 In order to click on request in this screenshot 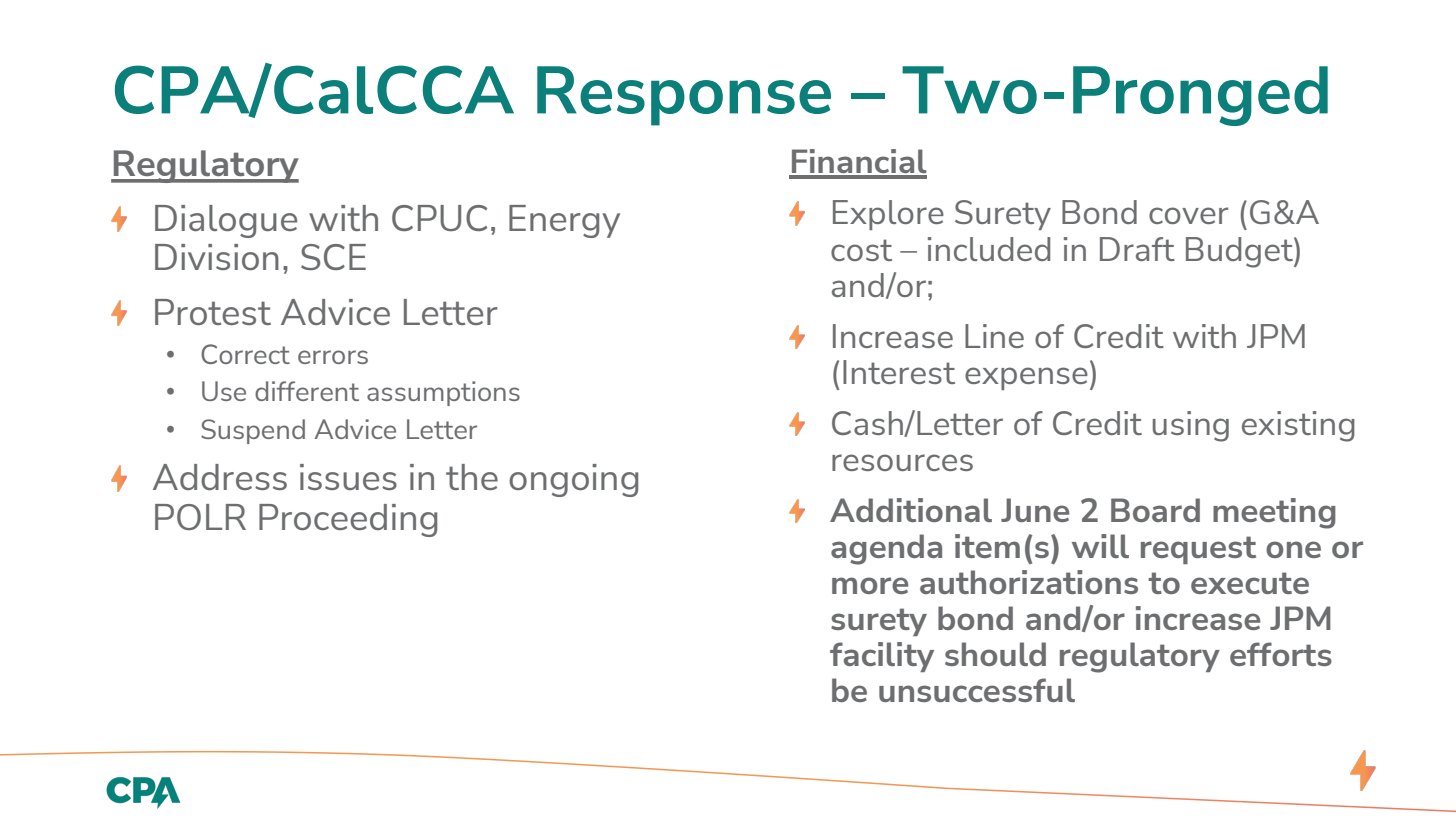, I will do `click(1198, 550)`.
